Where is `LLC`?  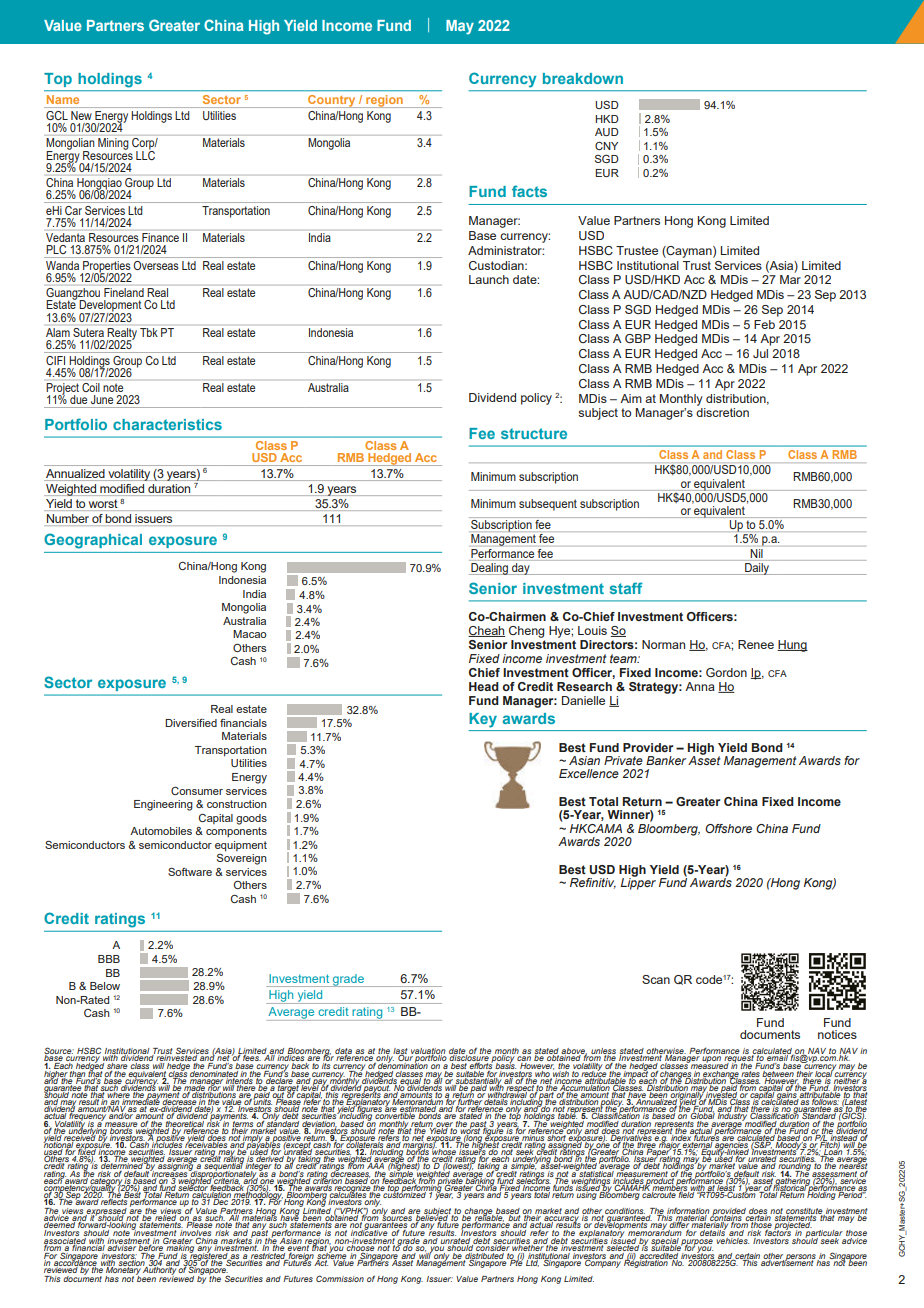
LLC is located at coordinates (145, 154).
